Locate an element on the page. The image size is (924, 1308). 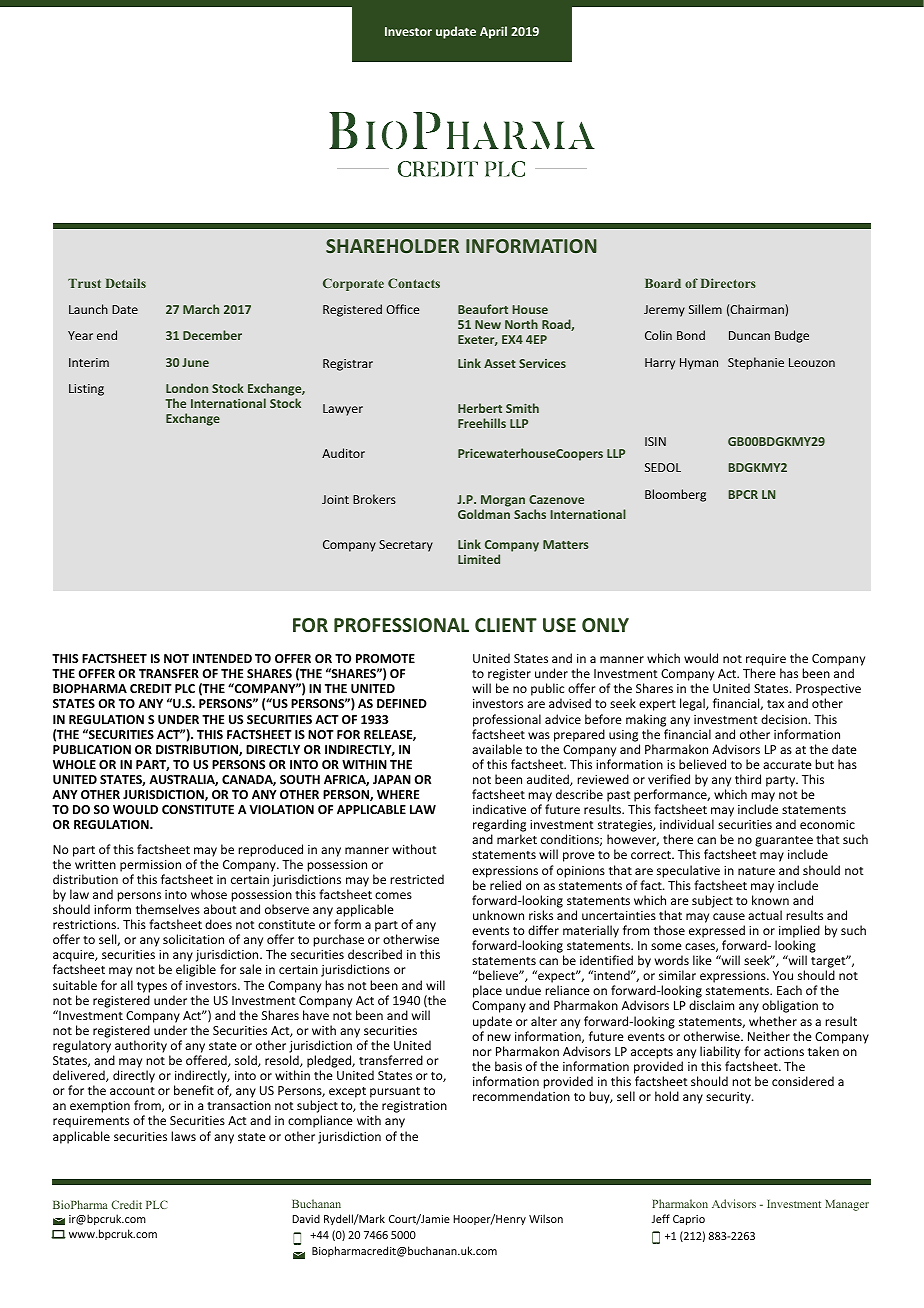
London is located at coordinates (187, 388).
